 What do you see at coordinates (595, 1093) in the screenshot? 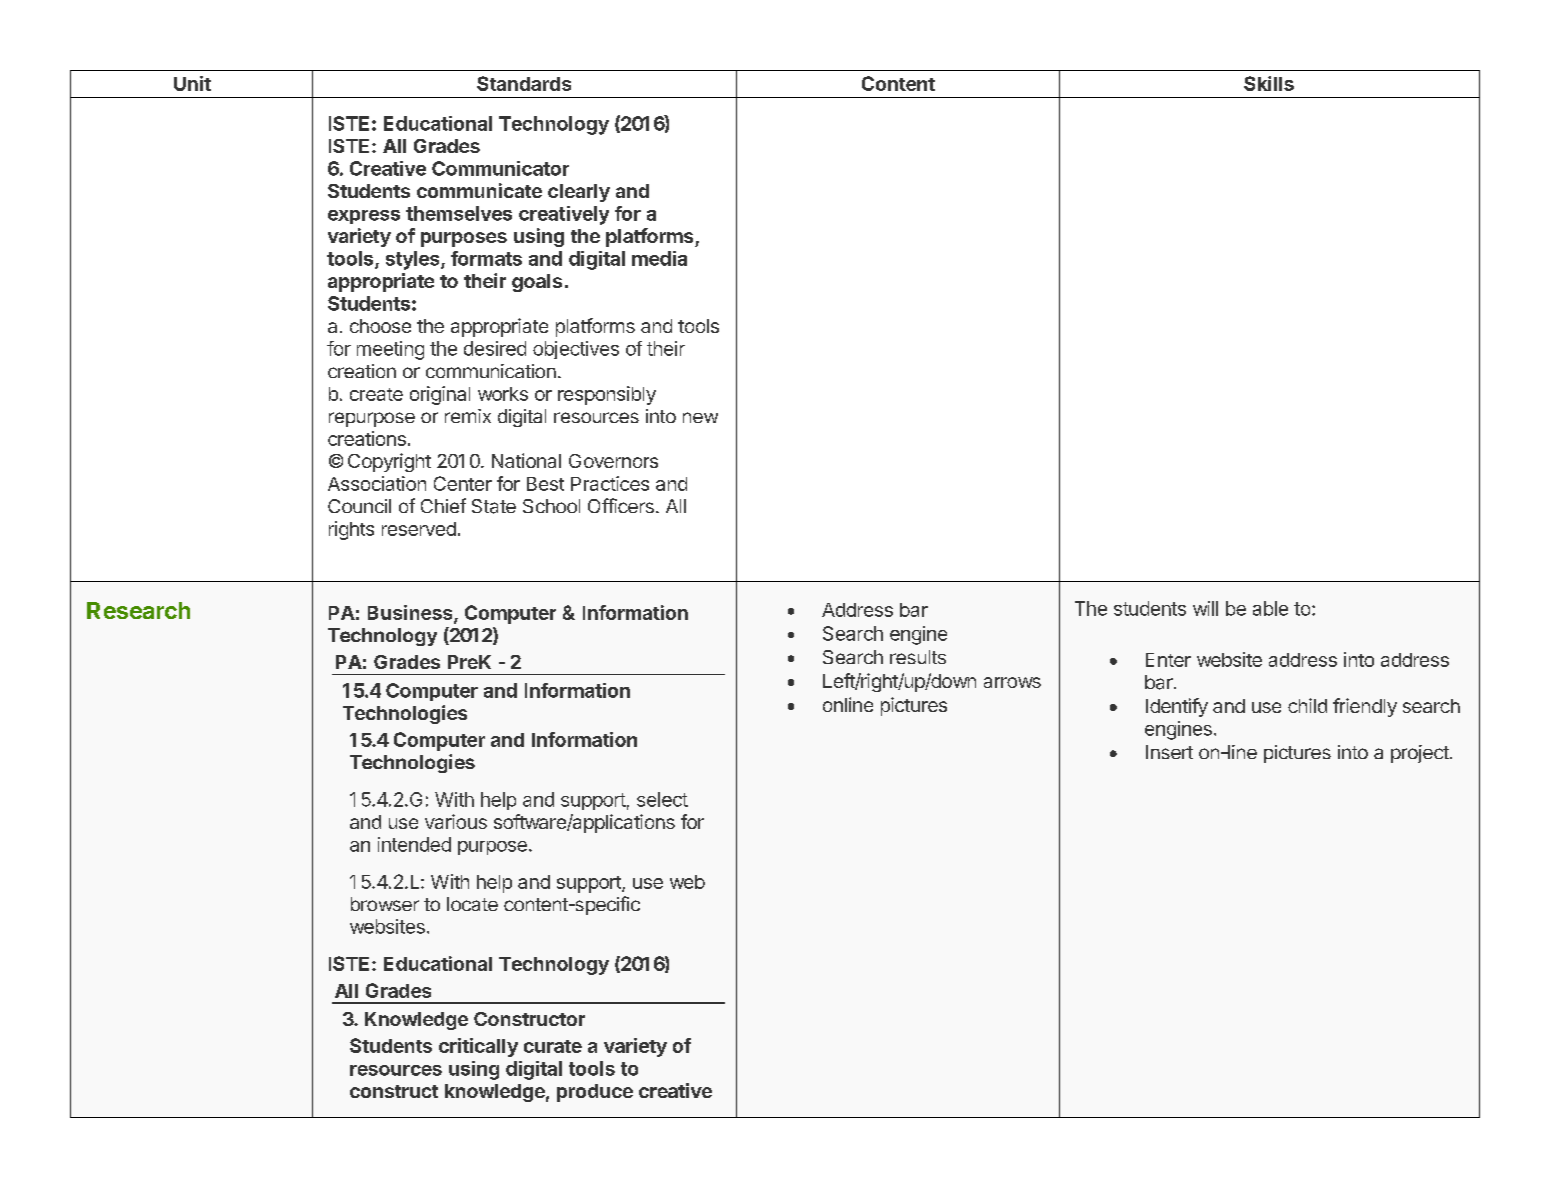
I see `produce` at bounding box center [595, 1093].
